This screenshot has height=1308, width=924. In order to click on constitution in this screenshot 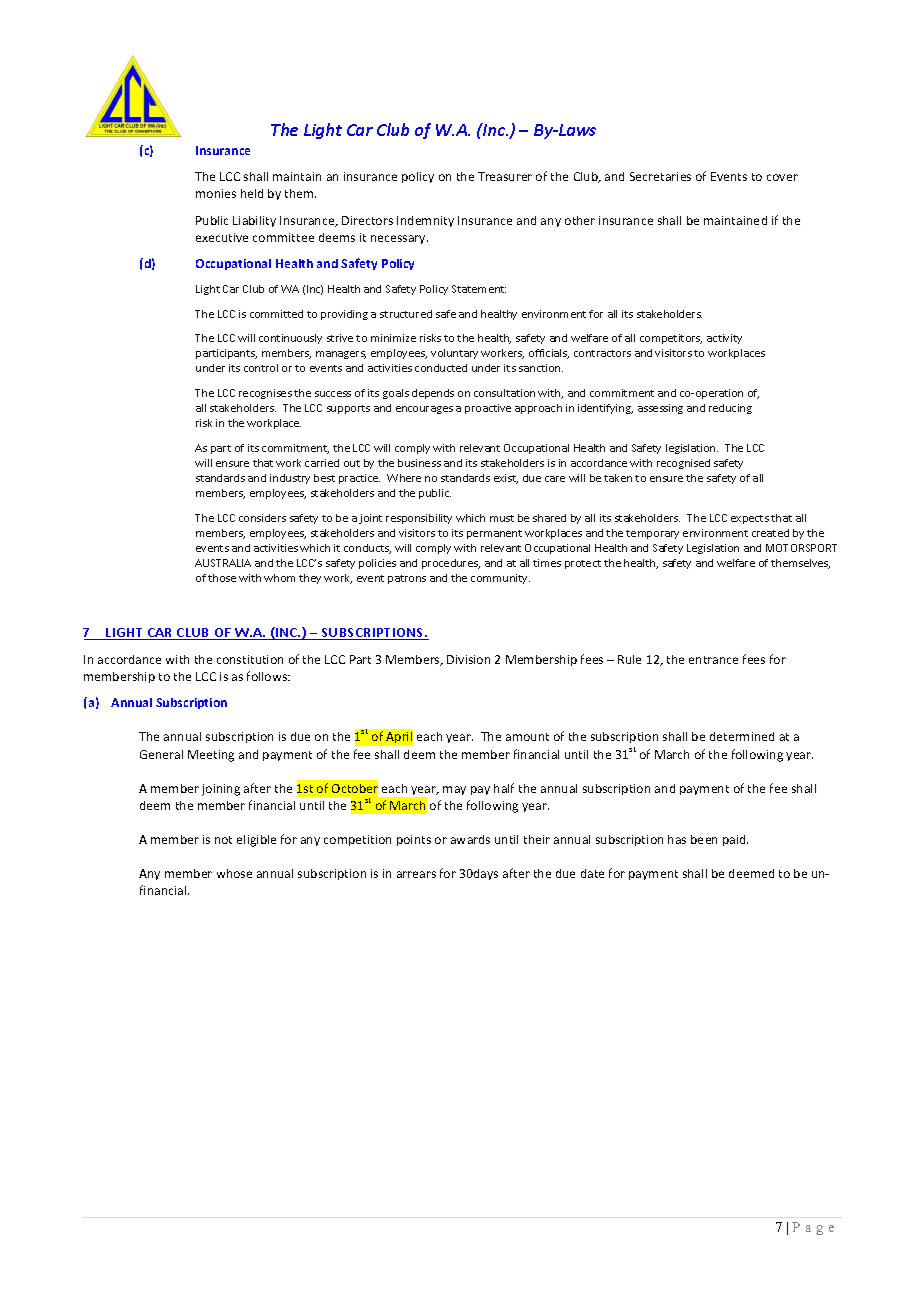, I will do `click(250, 659)`.
